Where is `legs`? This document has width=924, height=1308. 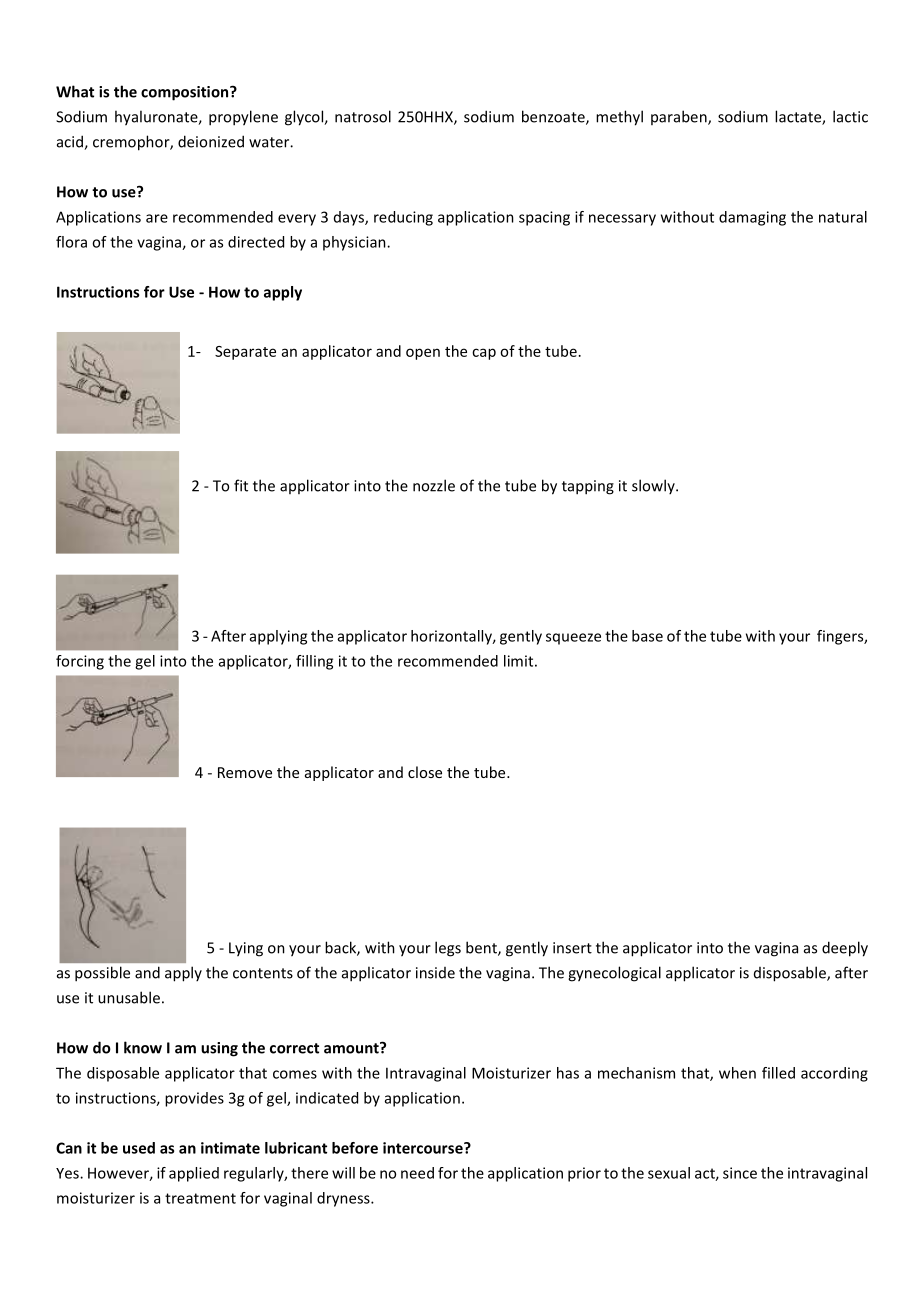 legs is located at coordinates (448, 949).
